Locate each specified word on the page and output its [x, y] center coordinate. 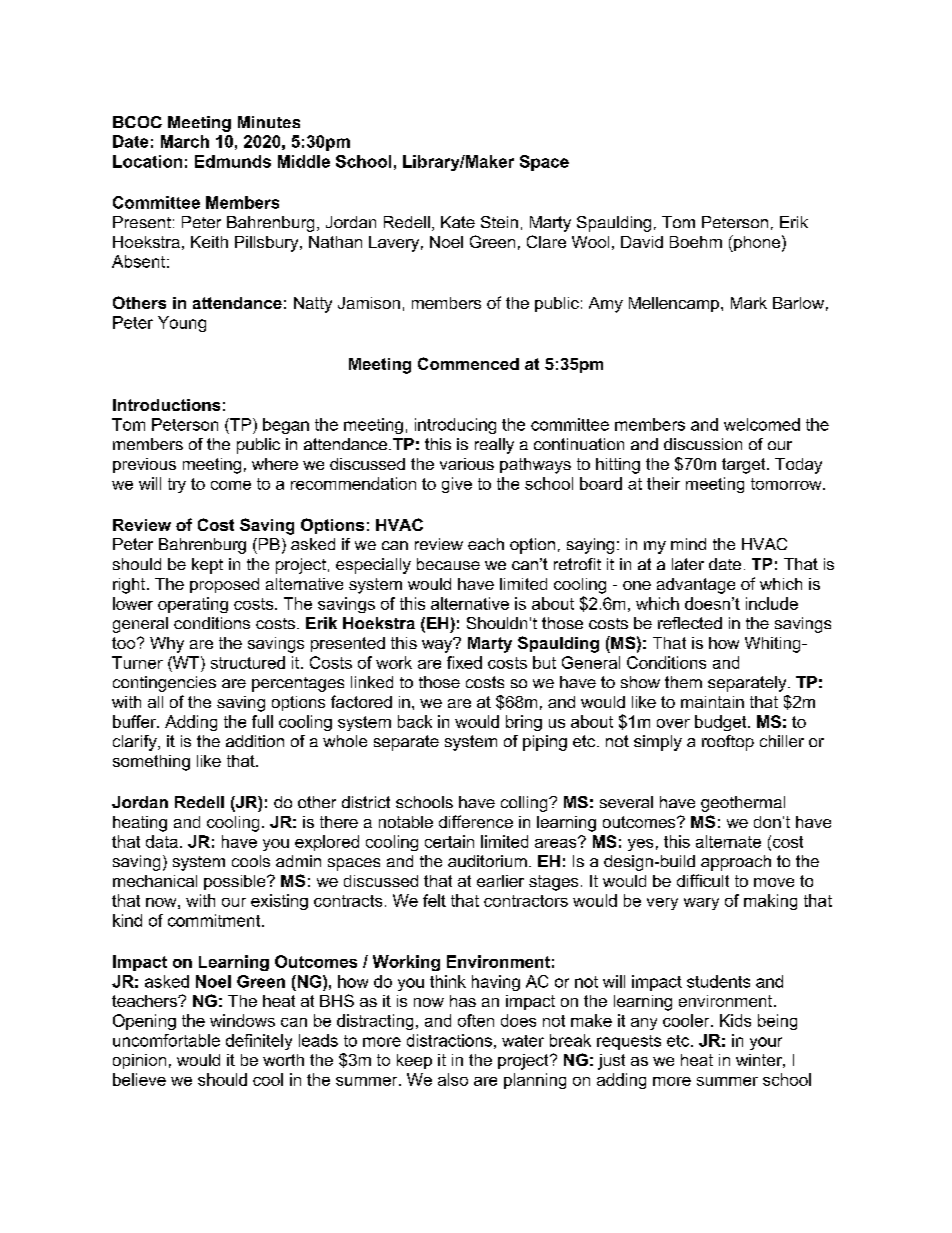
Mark [749, 303]
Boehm [696, 242]
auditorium [487, 861]
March [185, 141]
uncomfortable [166, 1040]
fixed [464, 662]
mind [688, 544]
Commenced [468, 363]
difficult [703, 880]
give [457, 485]
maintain [712, 702]
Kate [458, 222]
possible [236, 882]
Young [182, 324]
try [177, 485]
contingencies [164, 684]
